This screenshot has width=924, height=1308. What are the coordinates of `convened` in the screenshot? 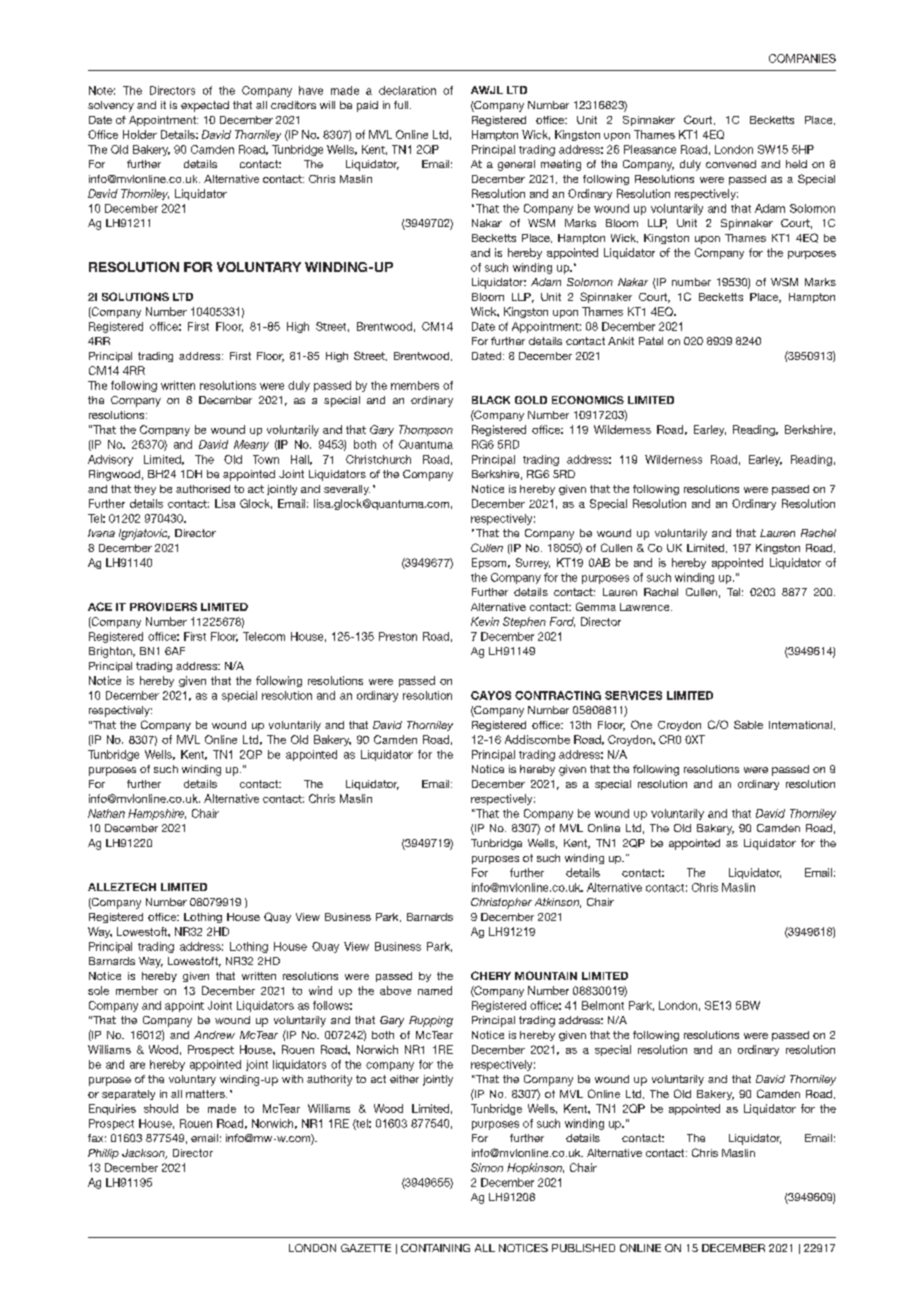 It's located at (731, 164).
